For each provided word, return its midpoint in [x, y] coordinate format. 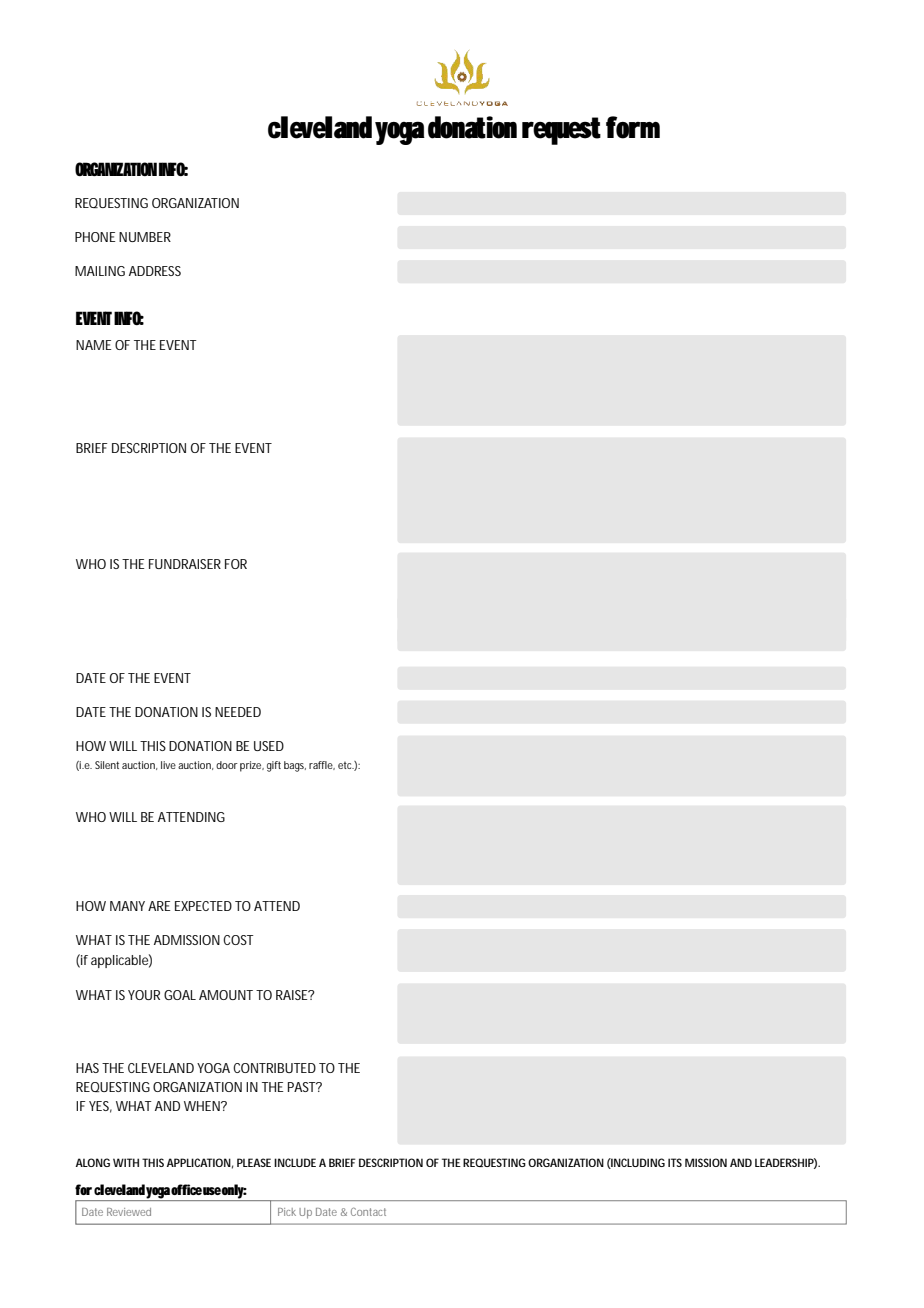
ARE [159, 906]
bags [295, 766]
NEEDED [238, 712]
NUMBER [145, 237]
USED [269, 746]
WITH [126, 1162]
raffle [322, 765]
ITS [675, 1162]
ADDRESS [155, 271]
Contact [368, 1212]
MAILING [100, 271]
